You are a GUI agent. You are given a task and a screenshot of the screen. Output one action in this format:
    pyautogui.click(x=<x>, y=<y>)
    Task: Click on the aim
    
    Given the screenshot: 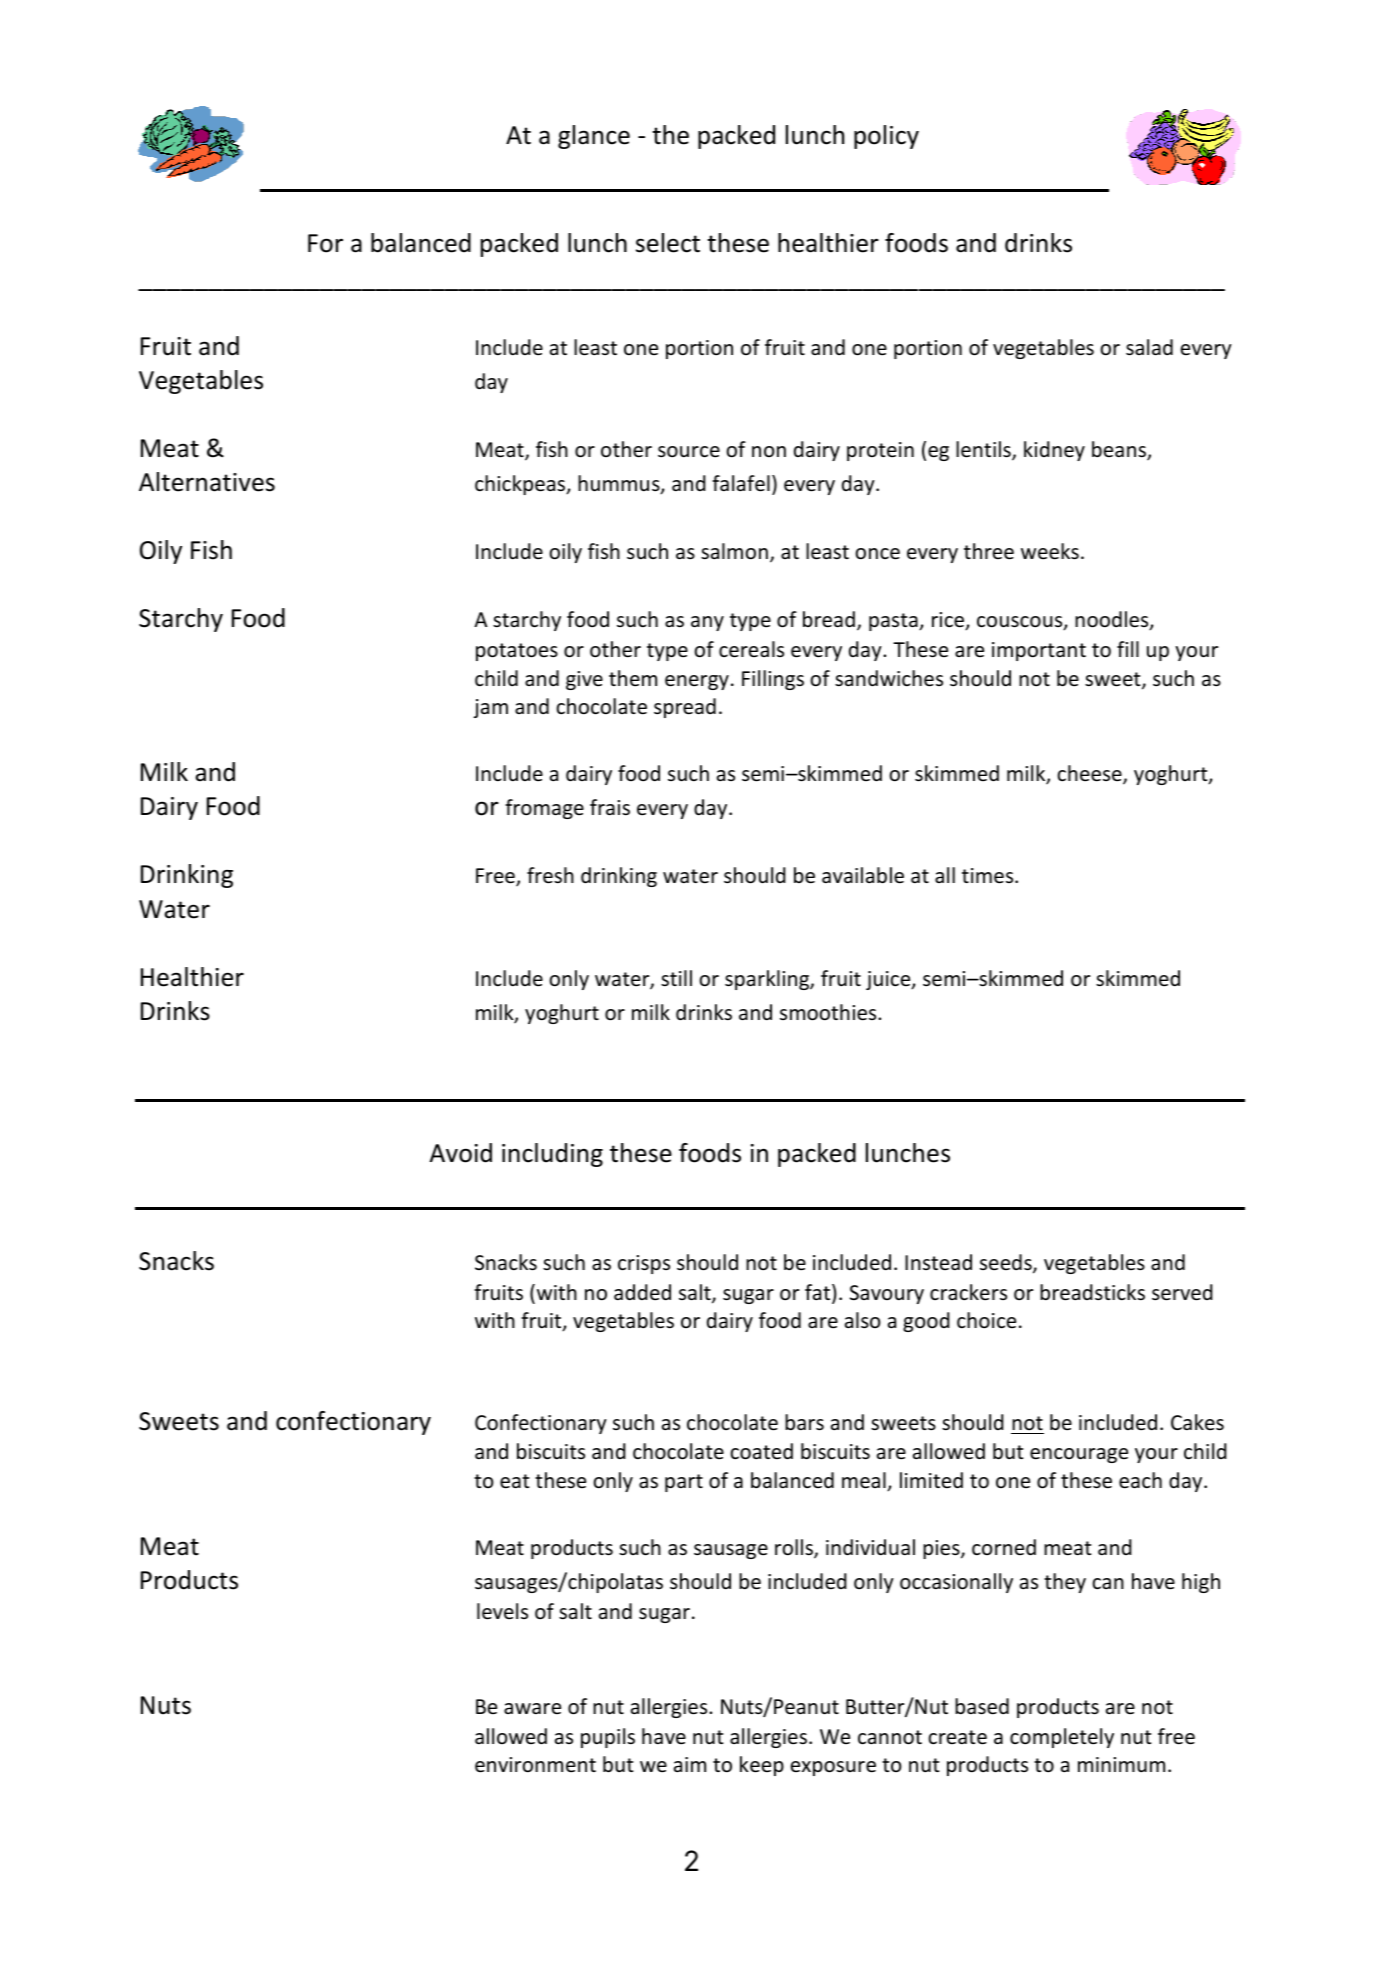 What is the action you would take?
    pyautogui.click(x=690, y=1764)
